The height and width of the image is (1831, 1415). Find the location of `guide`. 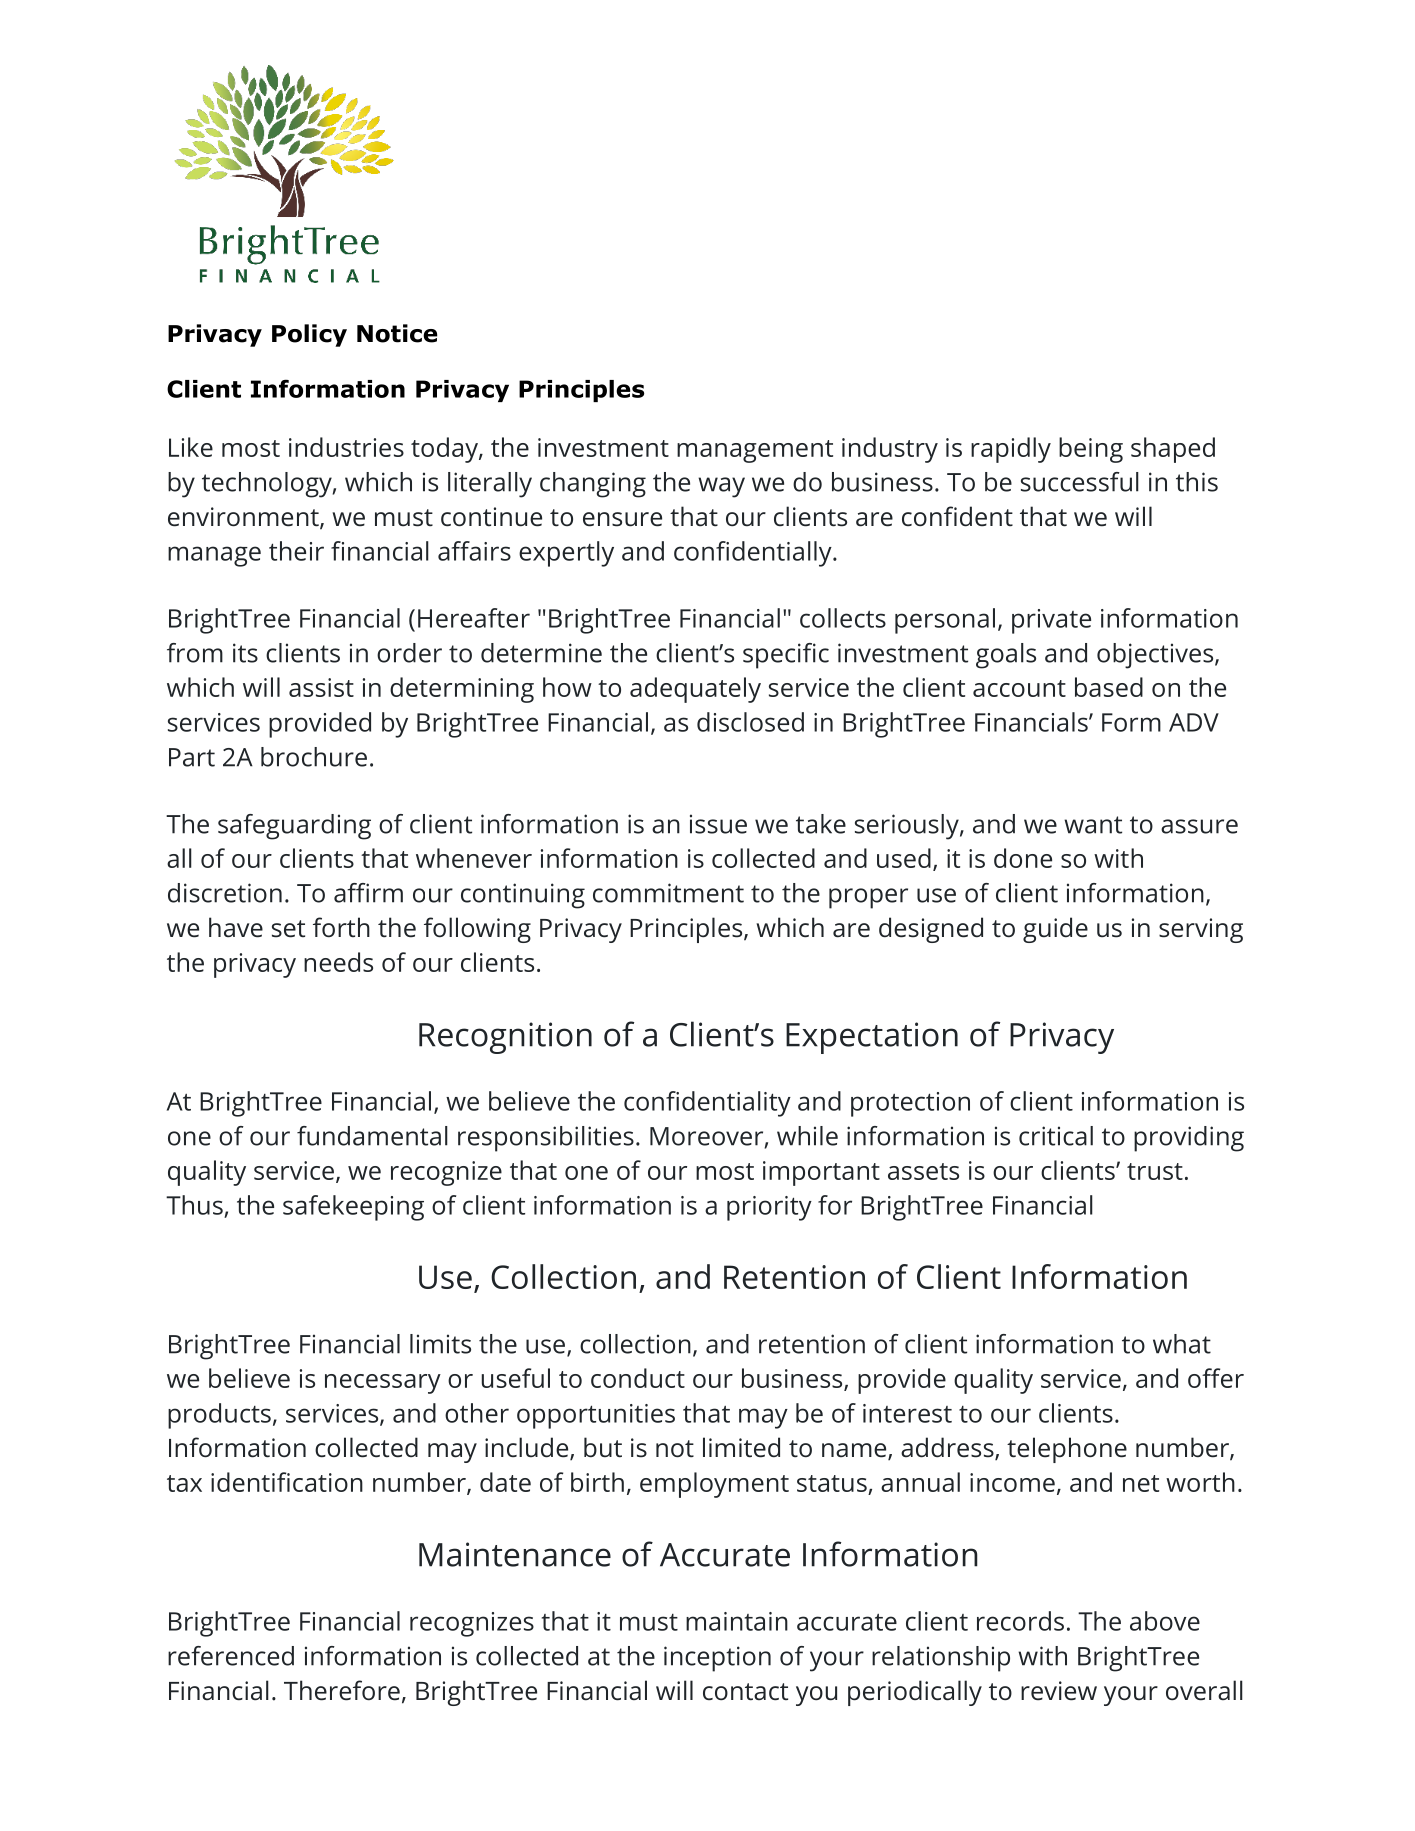

guide is located at coordinates (1055, 930).
